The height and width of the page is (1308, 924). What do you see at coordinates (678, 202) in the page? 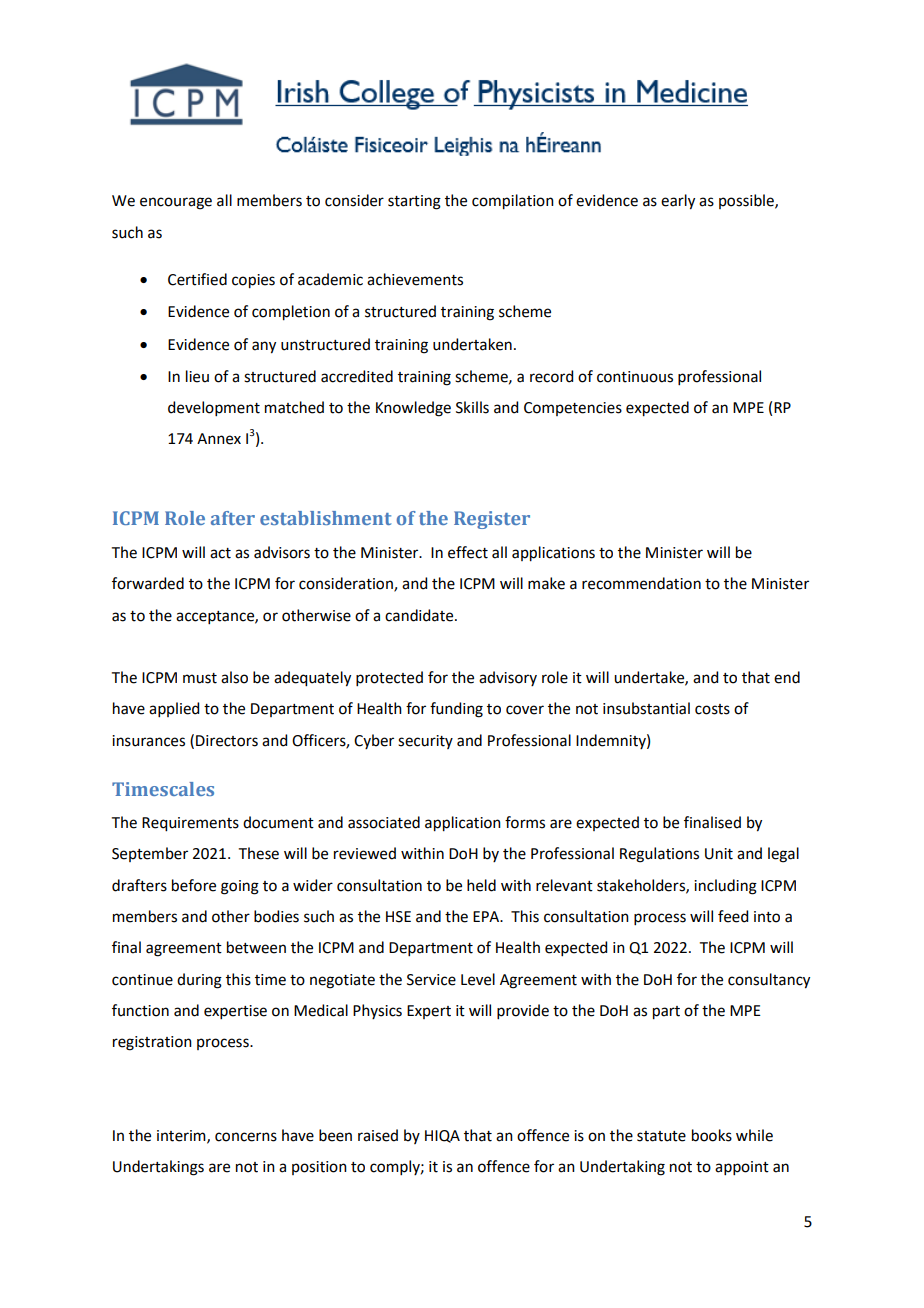
I see `early` at bounding box center [678, 202].
